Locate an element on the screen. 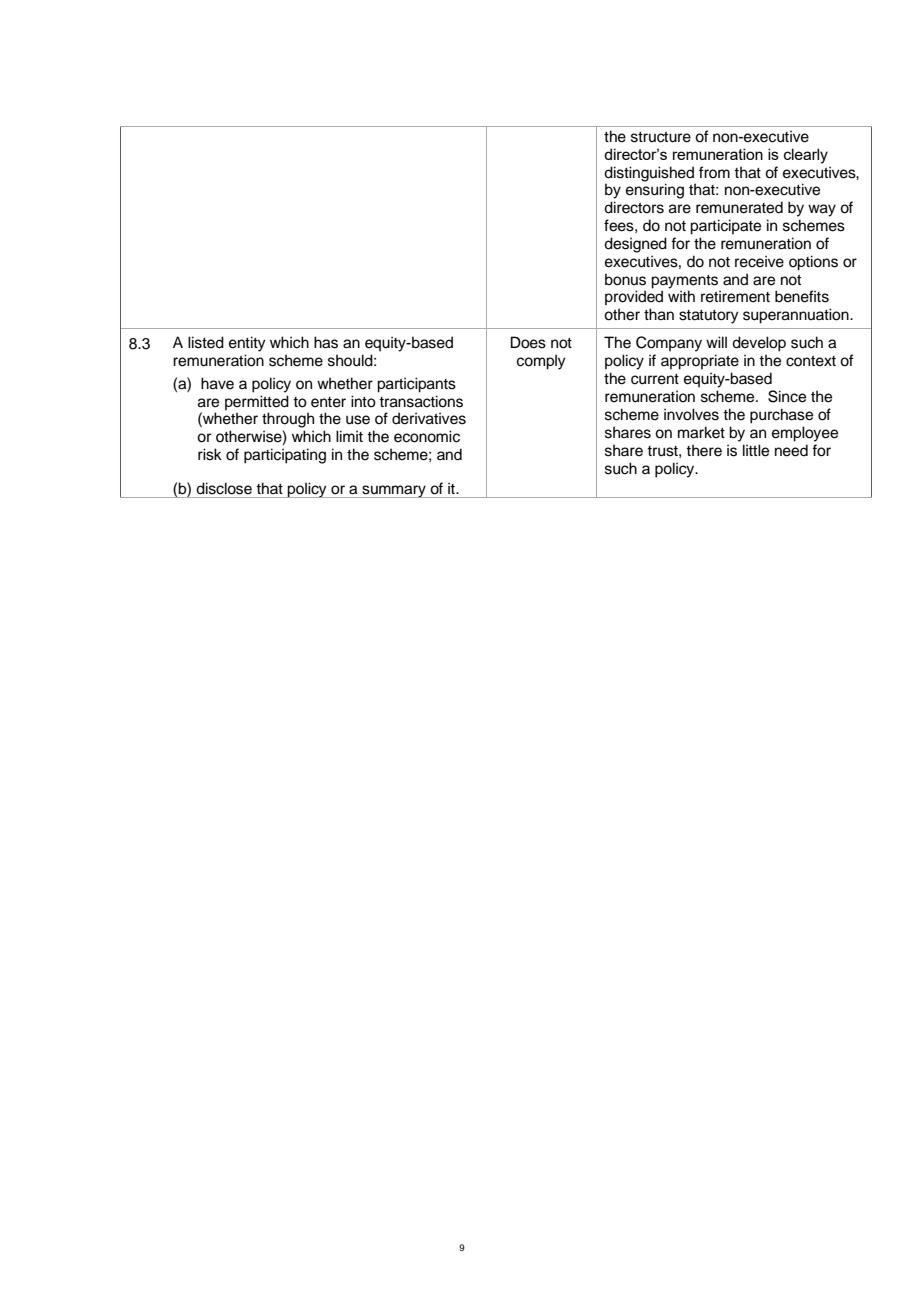 The height and width of the screenshot is (1308, 924). structure is located at coordinates (661, 137).
